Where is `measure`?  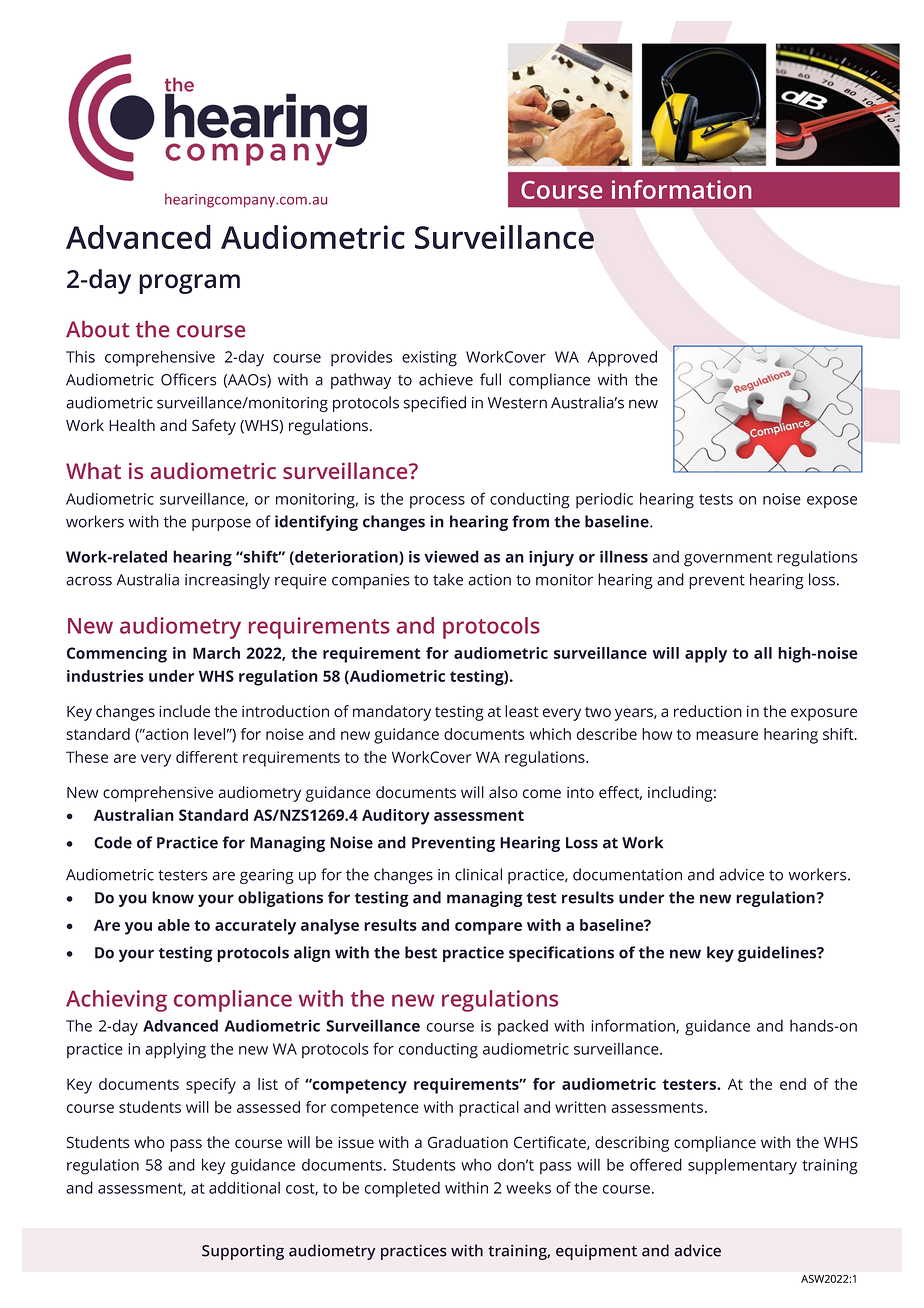
measure is located at coordinates (727, 735).
